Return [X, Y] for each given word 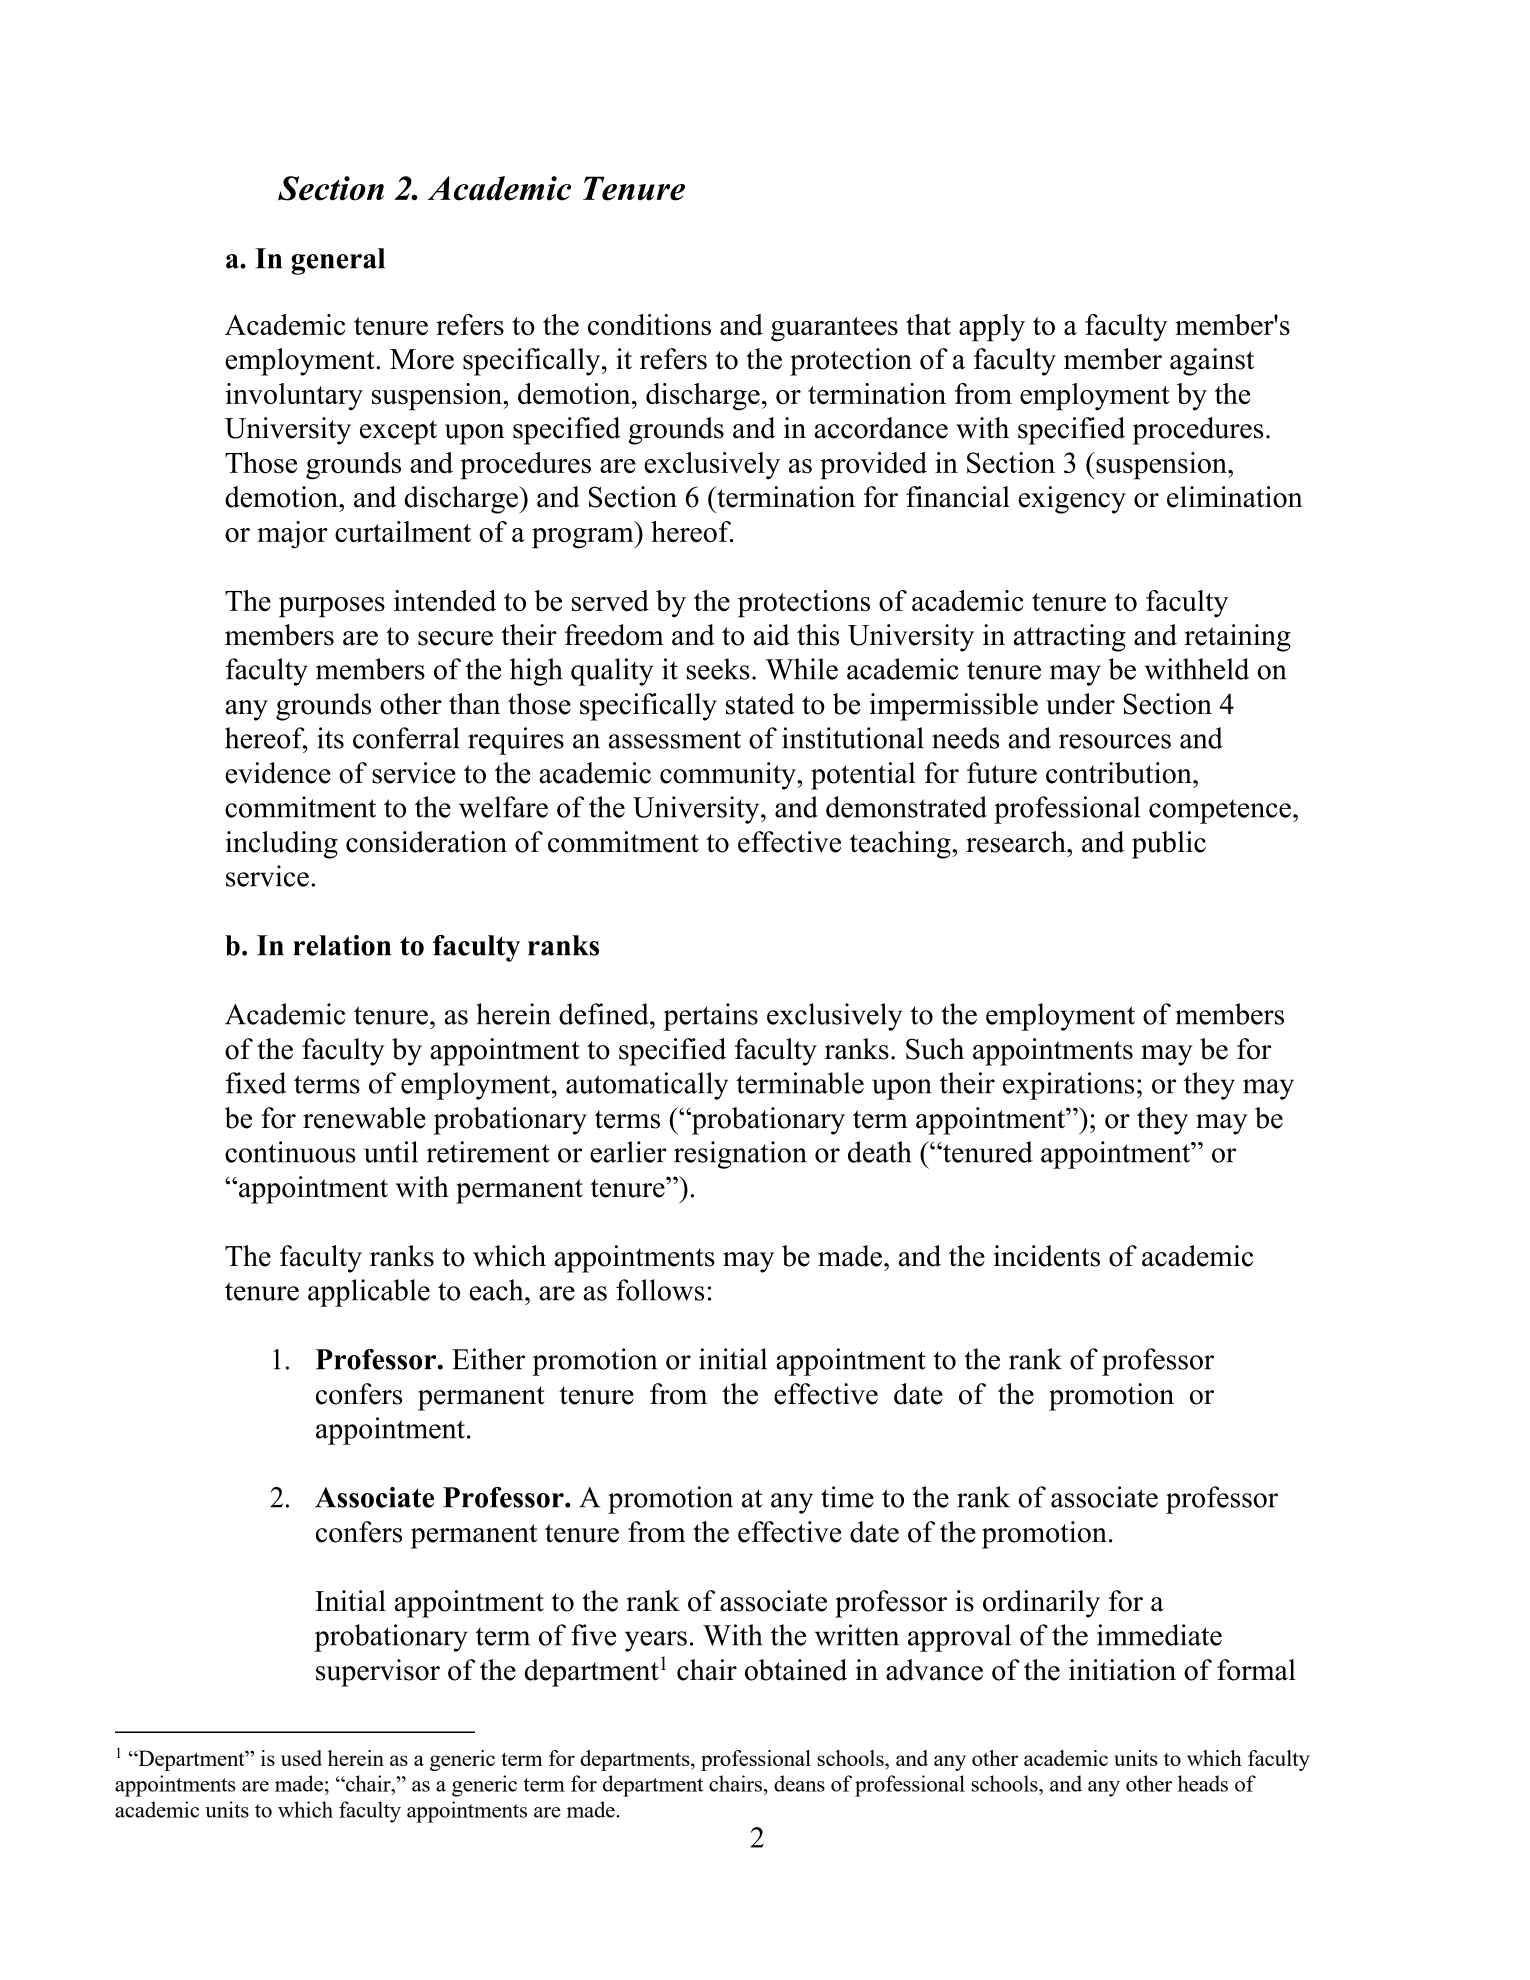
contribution [1120, 773]
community [729, 776]
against [1212, 362]
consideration [426, 842]
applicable [369, 1293]
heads [1203, 1783]
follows [660, 1290]
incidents [1047, 1256]
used [301, 1758]
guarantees [834, 329]
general [338, 261]
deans [799, 1783]
